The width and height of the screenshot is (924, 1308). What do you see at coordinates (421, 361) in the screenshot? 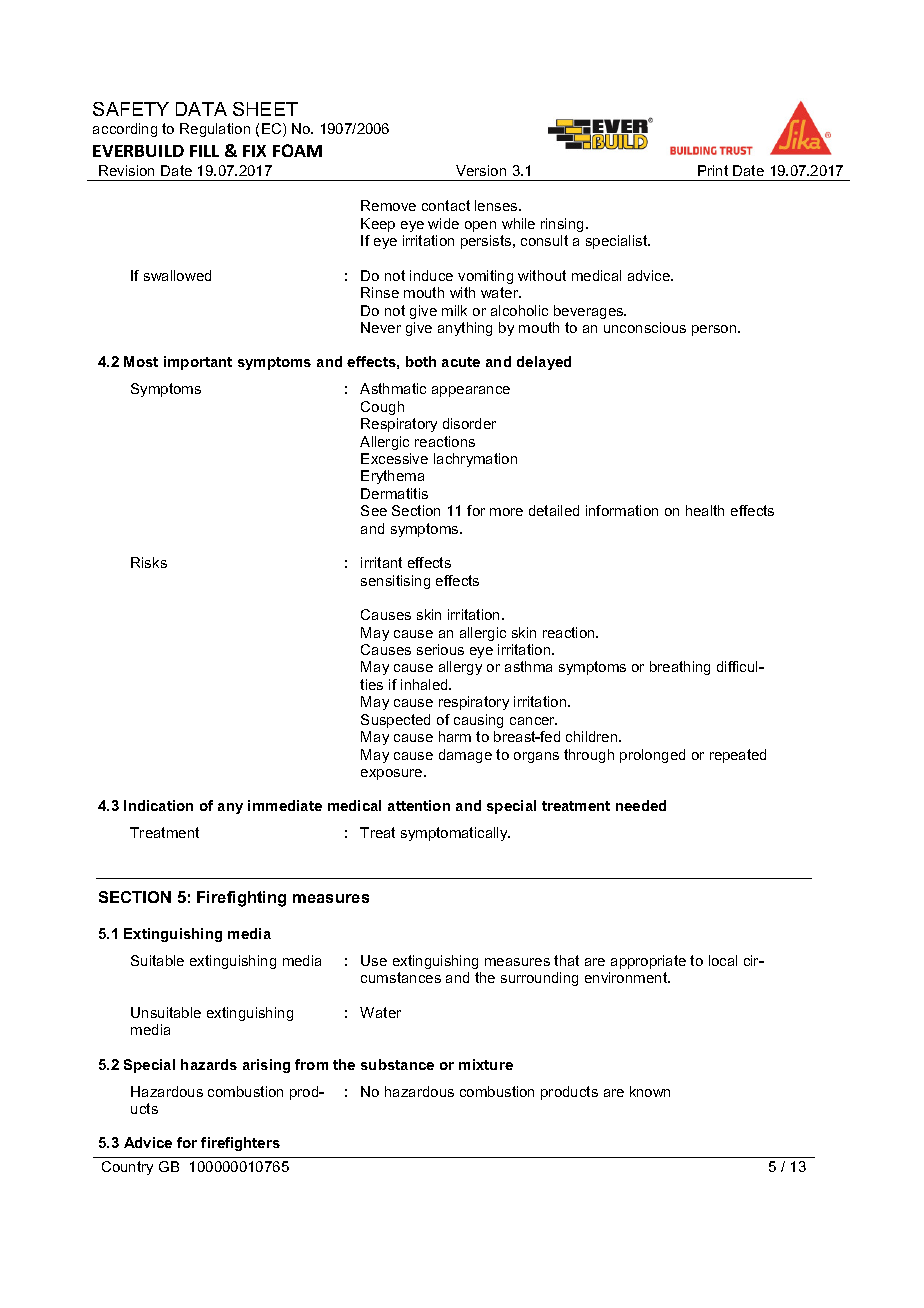
I see `both` at bounding box center [421, 361].
